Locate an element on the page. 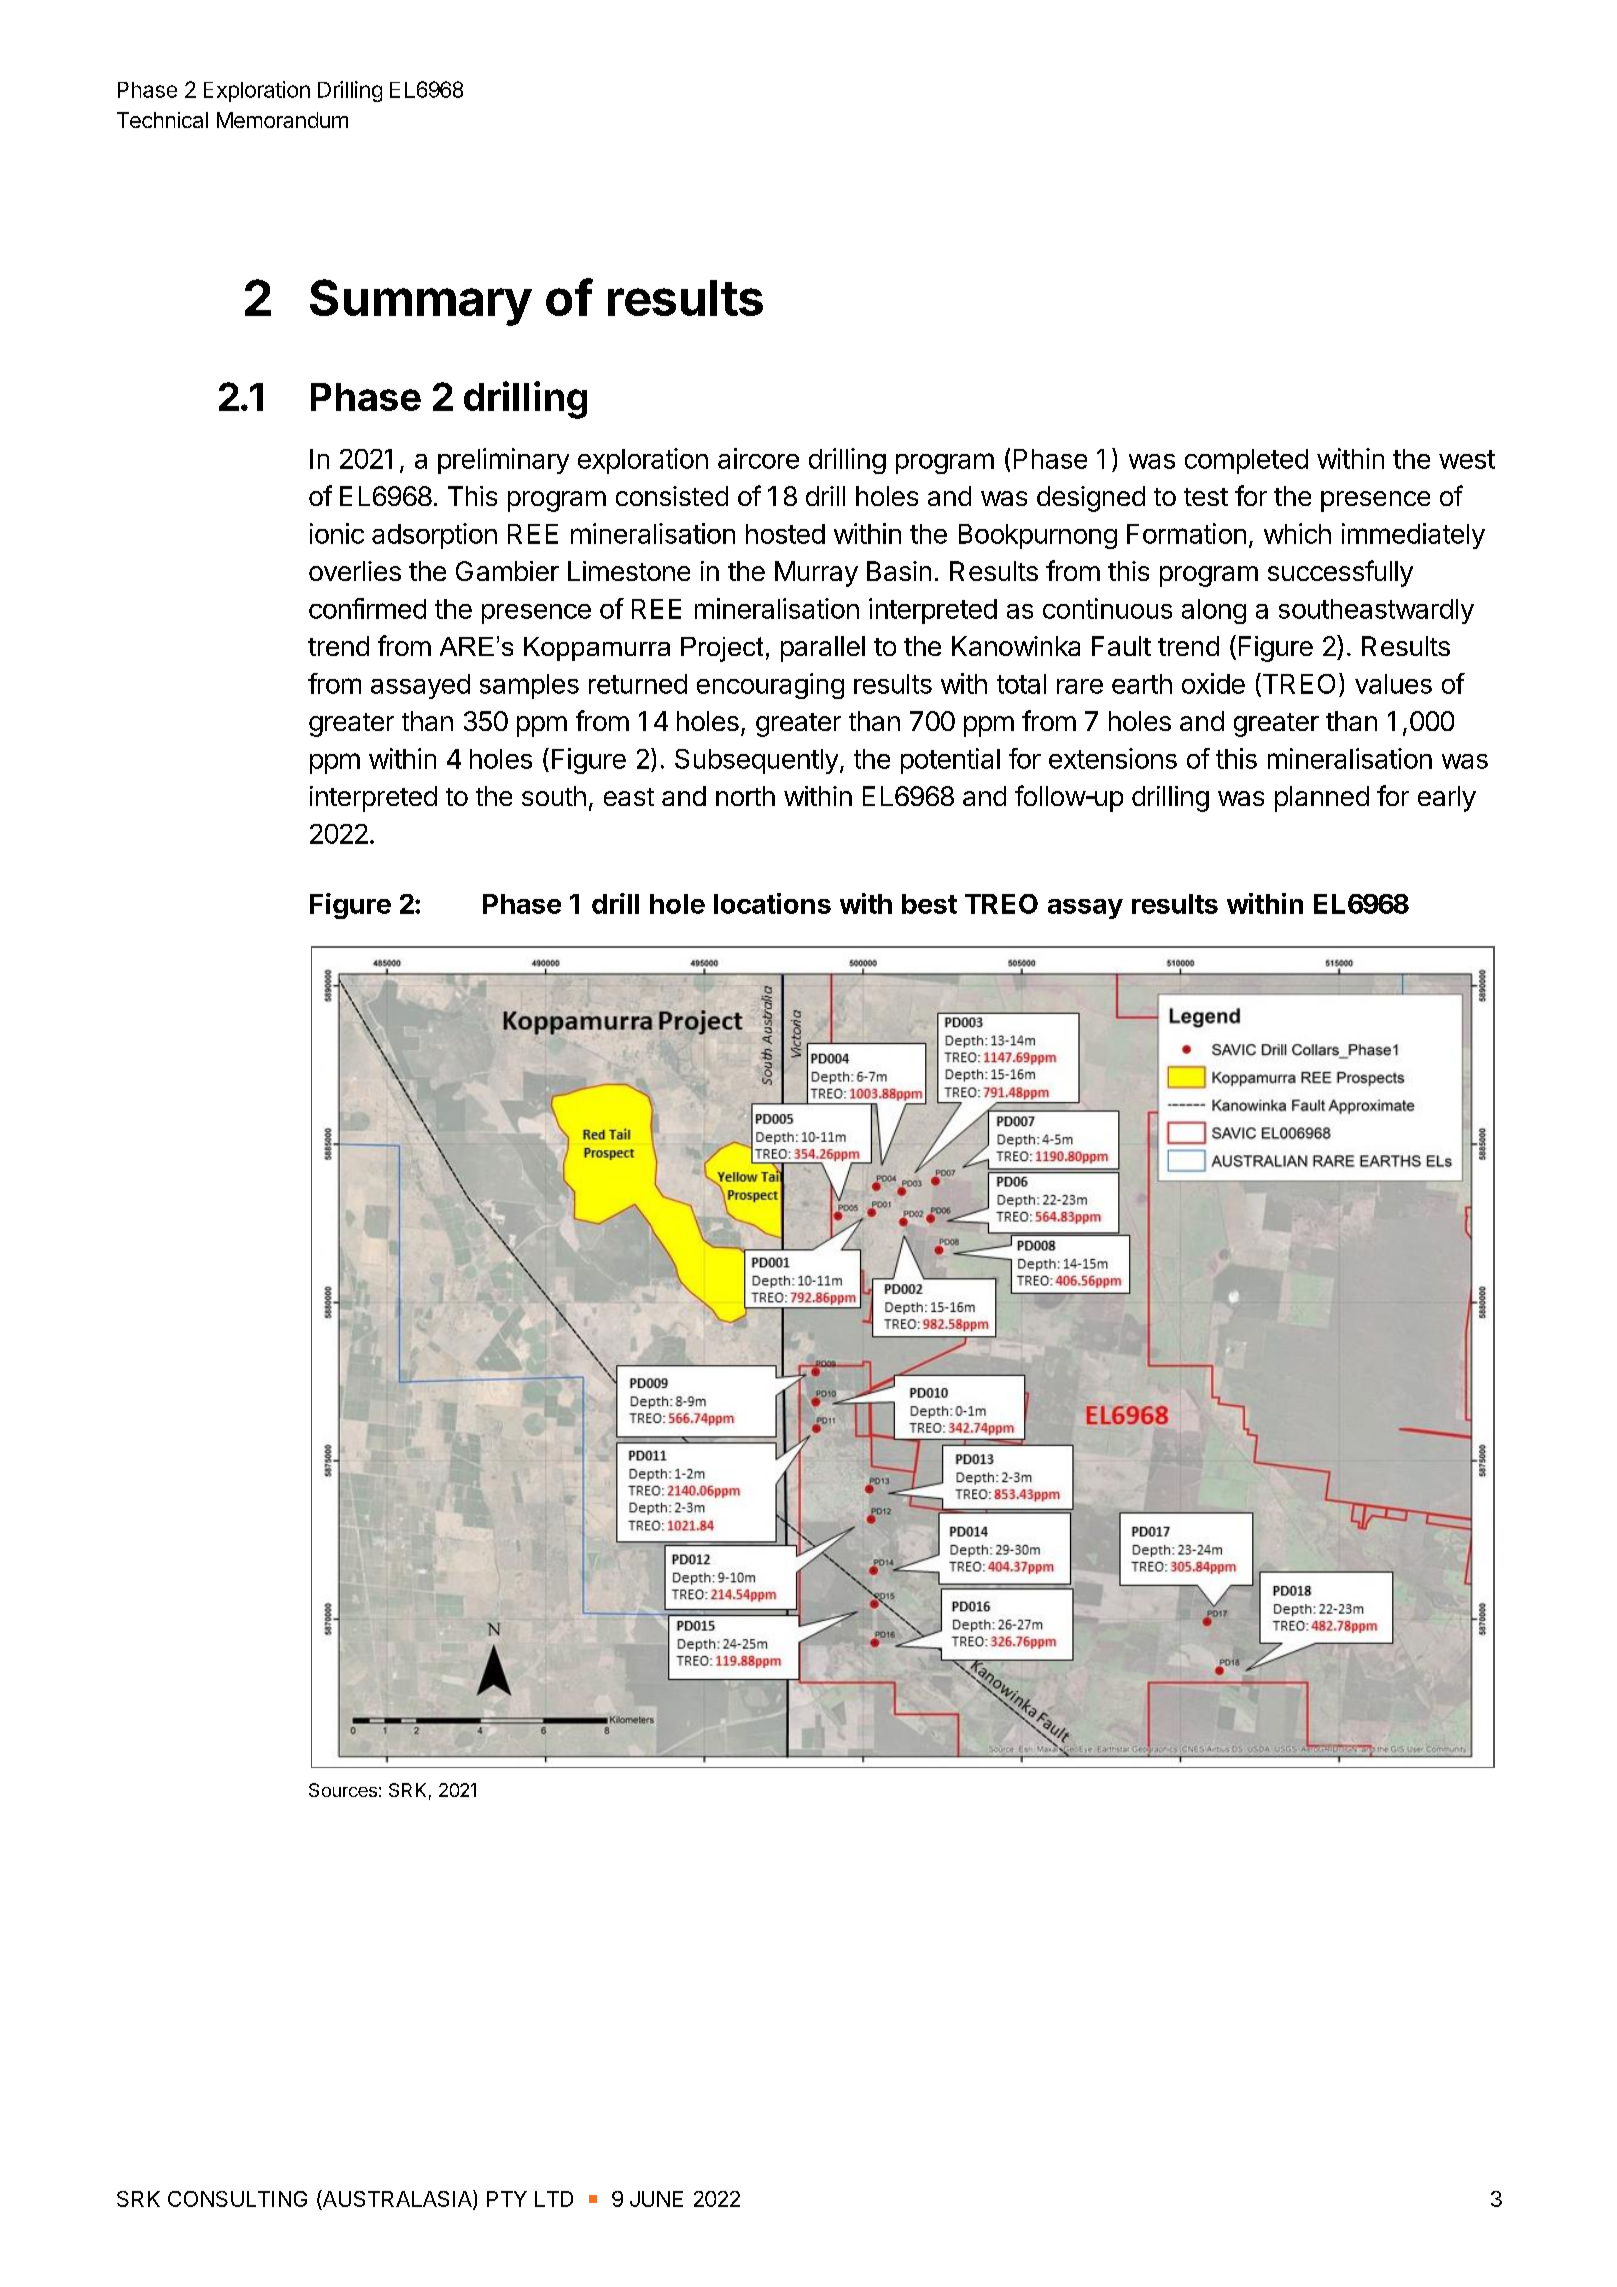 The width and height of the image is (1617, 2287). parallel is located at coordinates (823, 649).
